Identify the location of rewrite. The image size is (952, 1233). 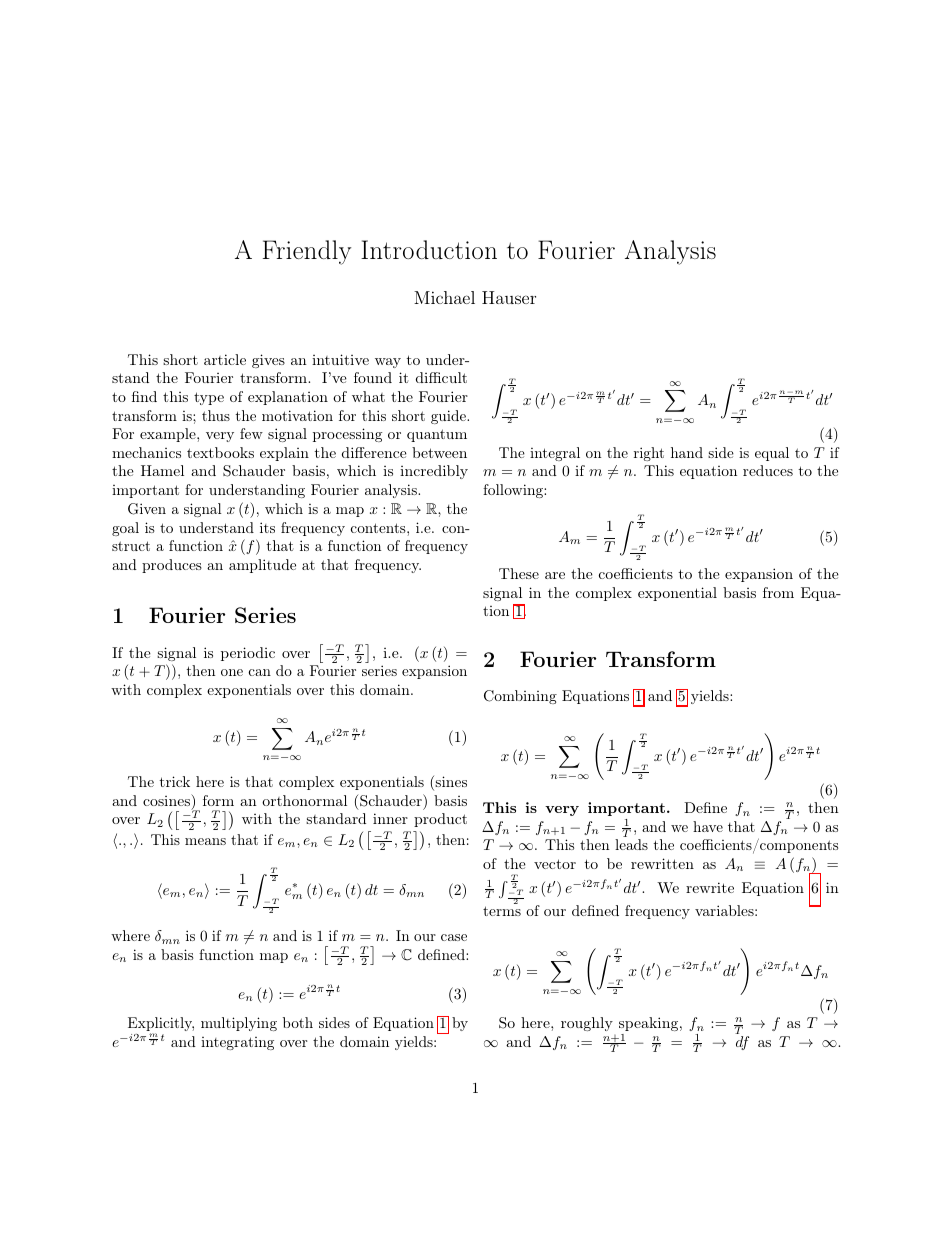
(710, 887).
